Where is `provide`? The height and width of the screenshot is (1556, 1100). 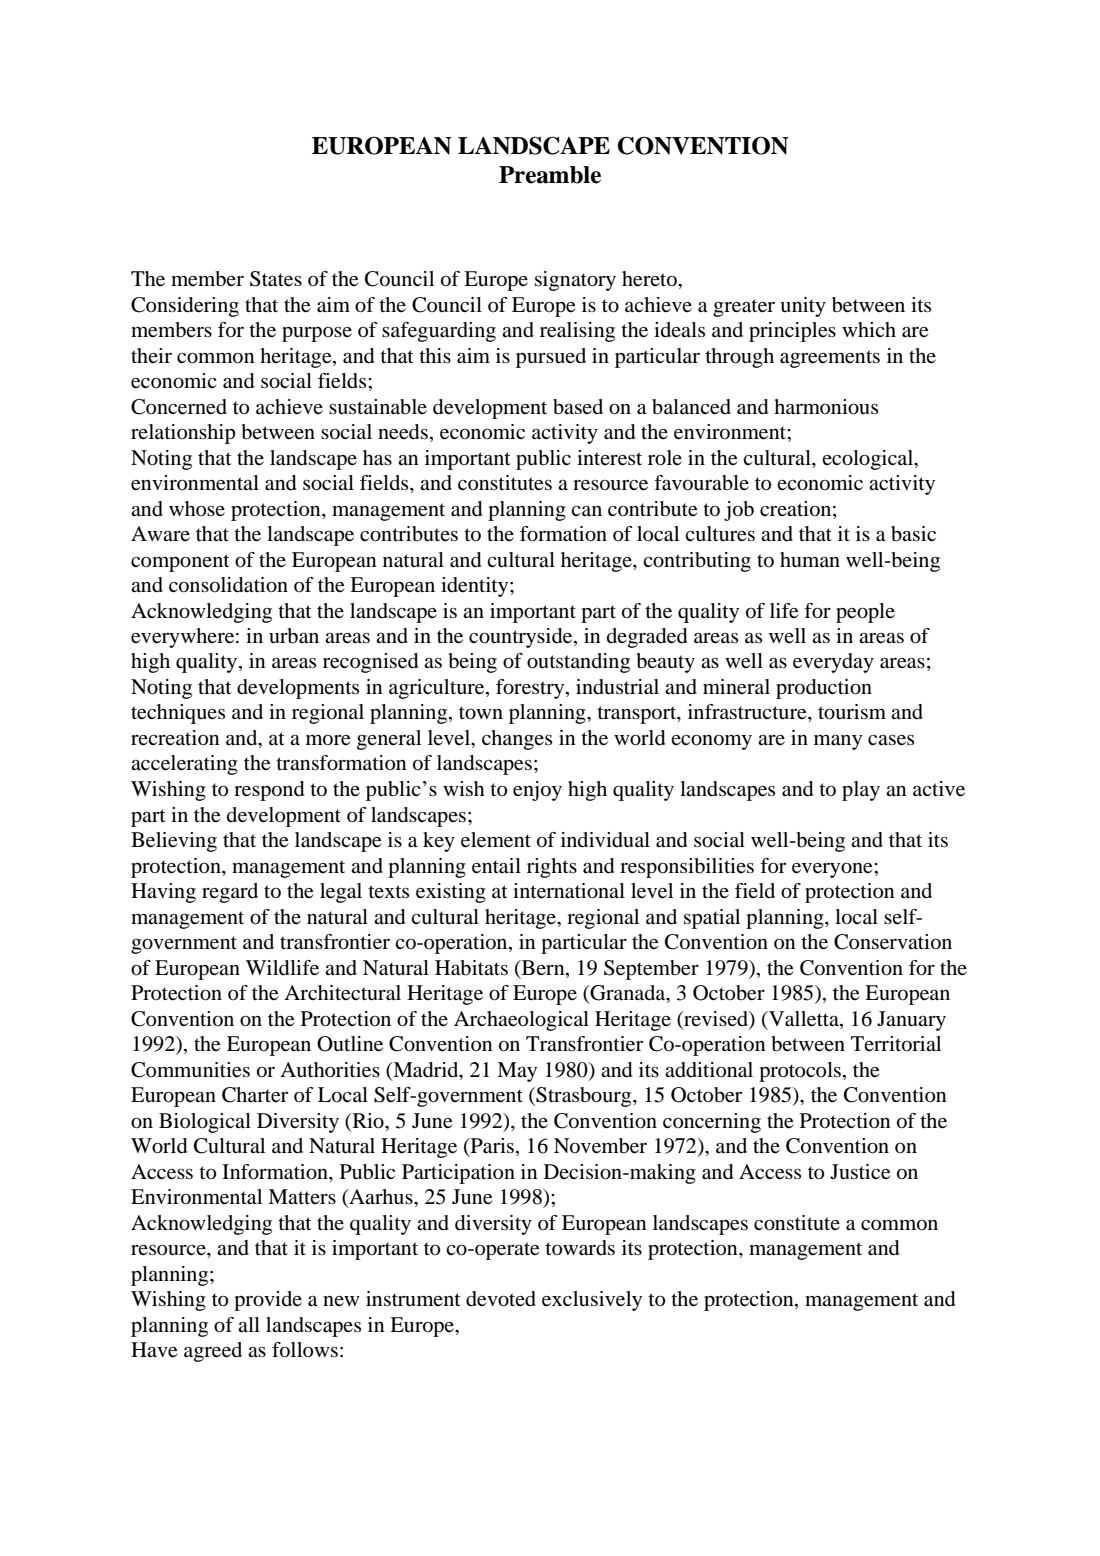
provide is located at coordinates (268, 1301).
